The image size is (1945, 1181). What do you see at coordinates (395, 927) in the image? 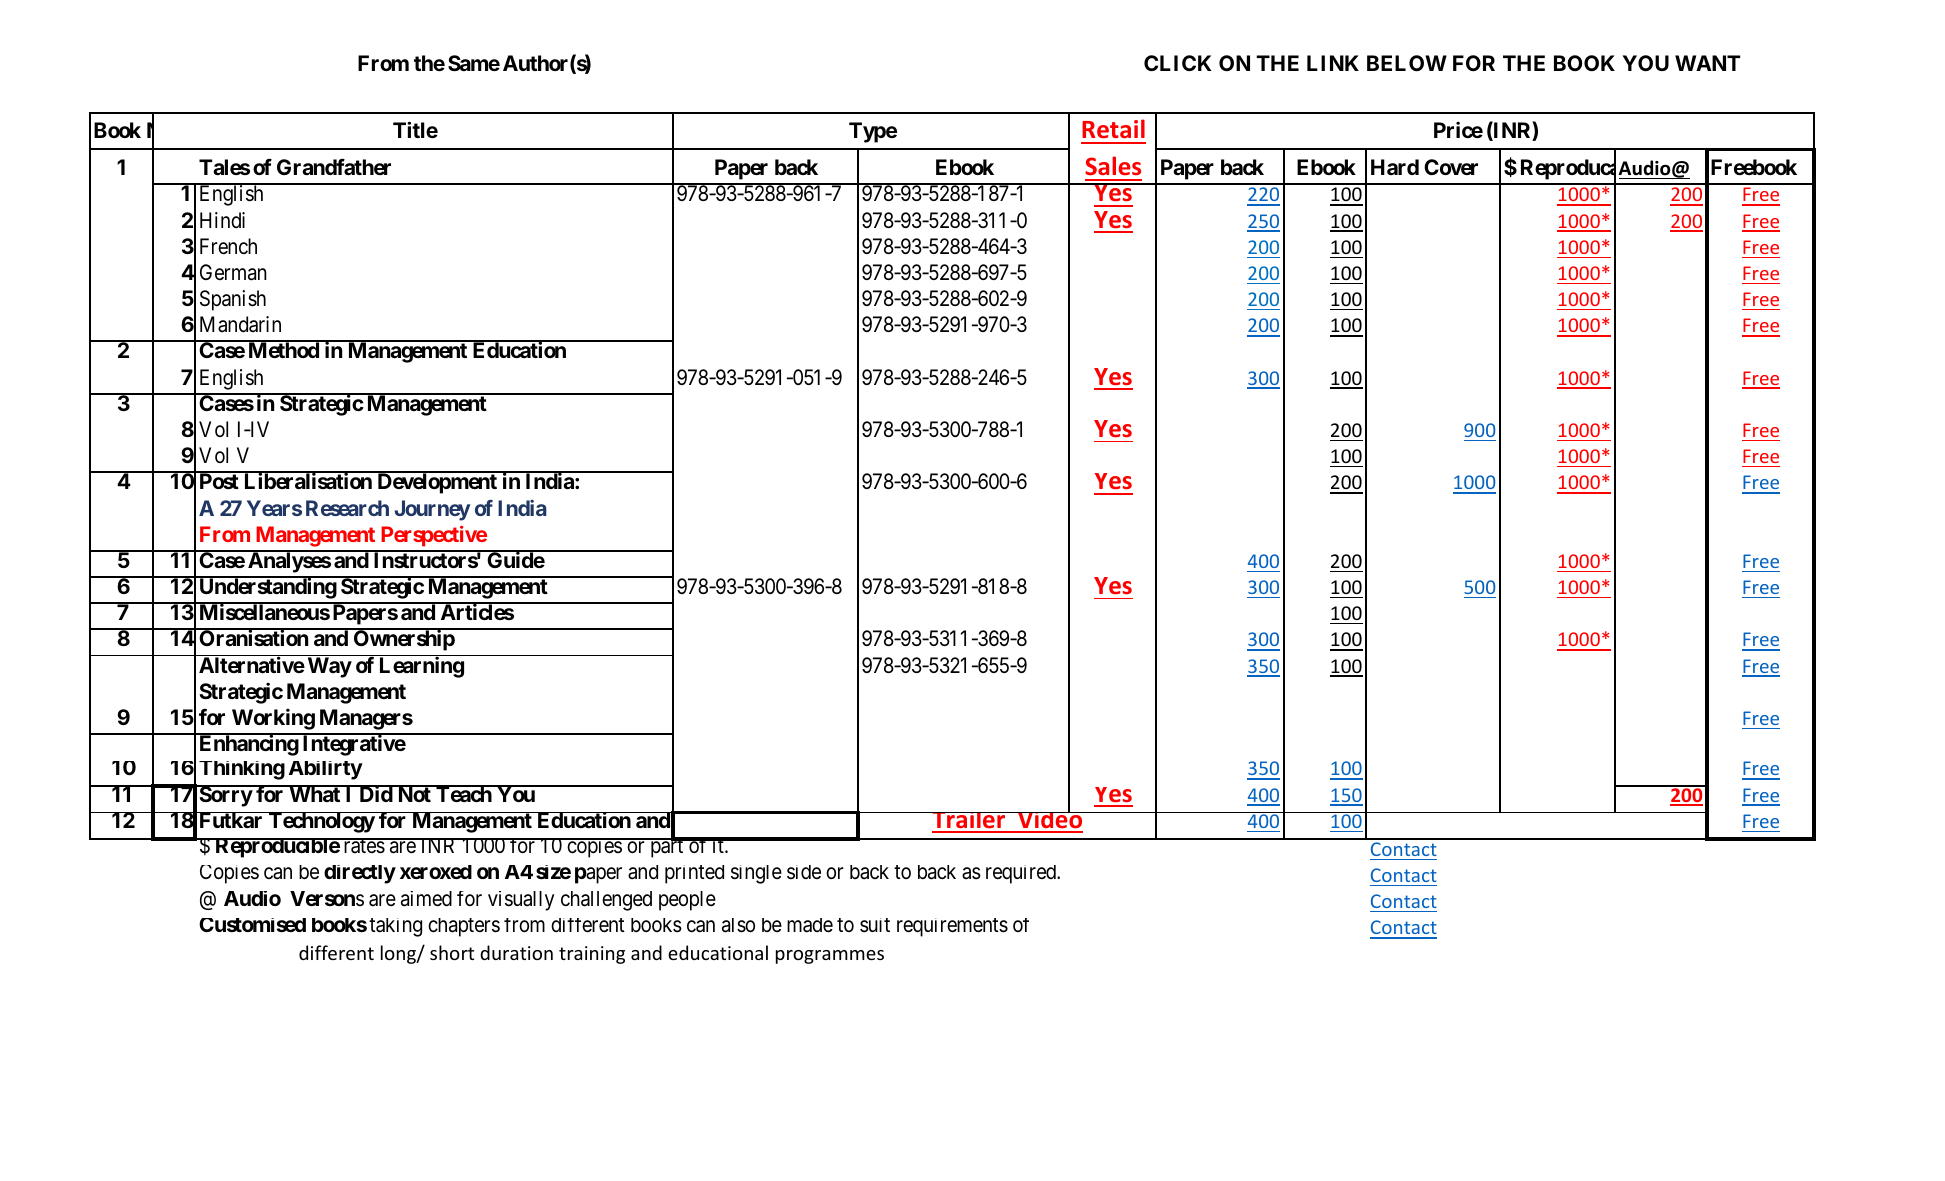
I see `taking` at bounding box center [395, 927].
